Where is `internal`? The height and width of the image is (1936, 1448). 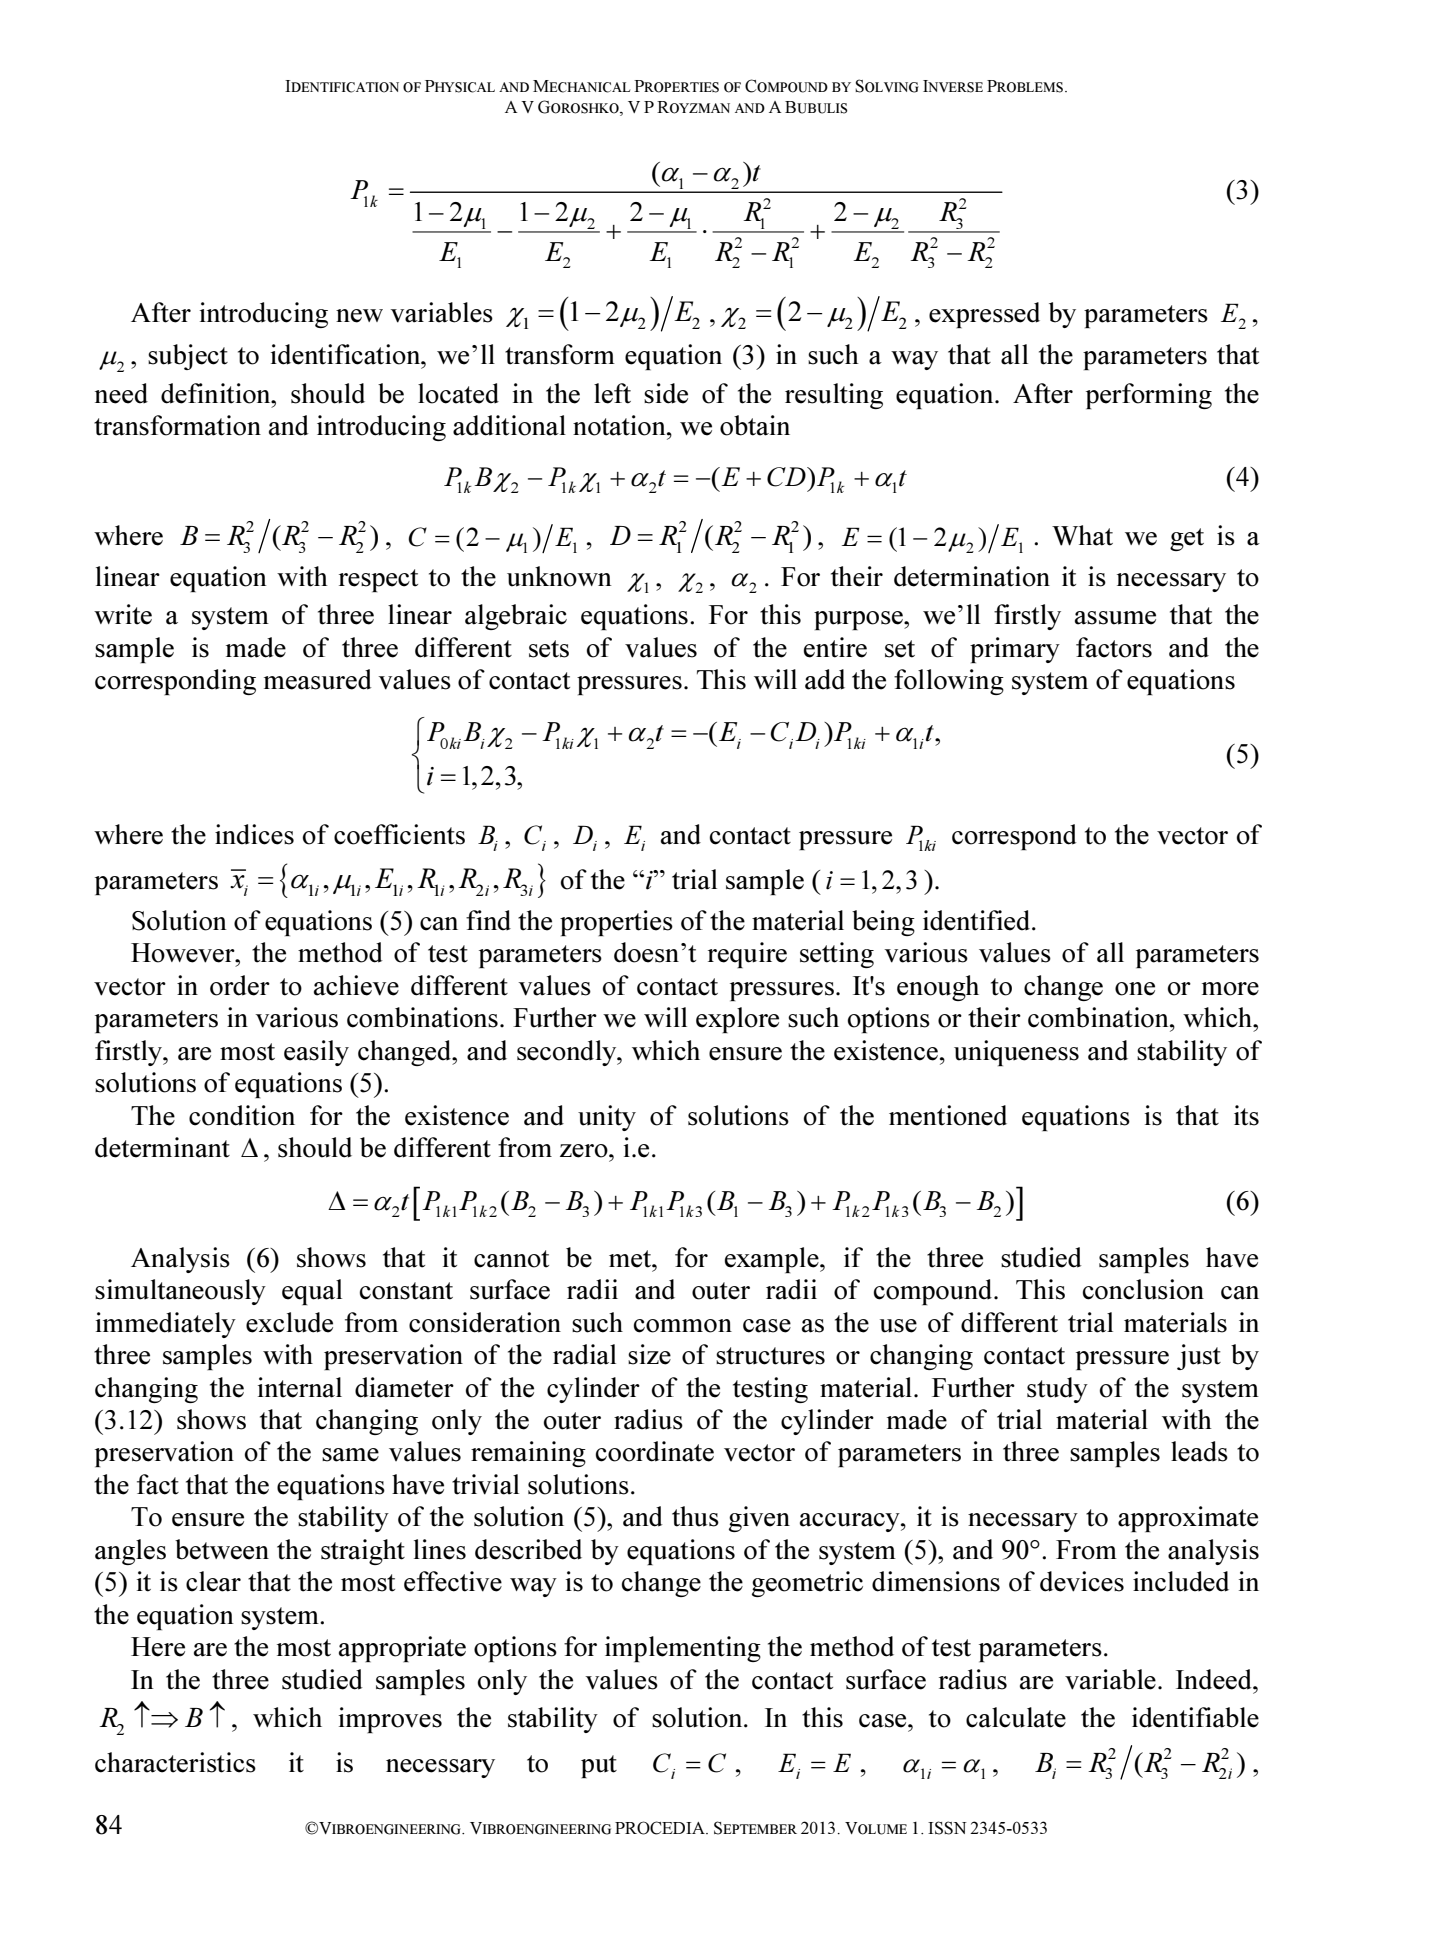
internal is located at coordinates (300, 1387).
